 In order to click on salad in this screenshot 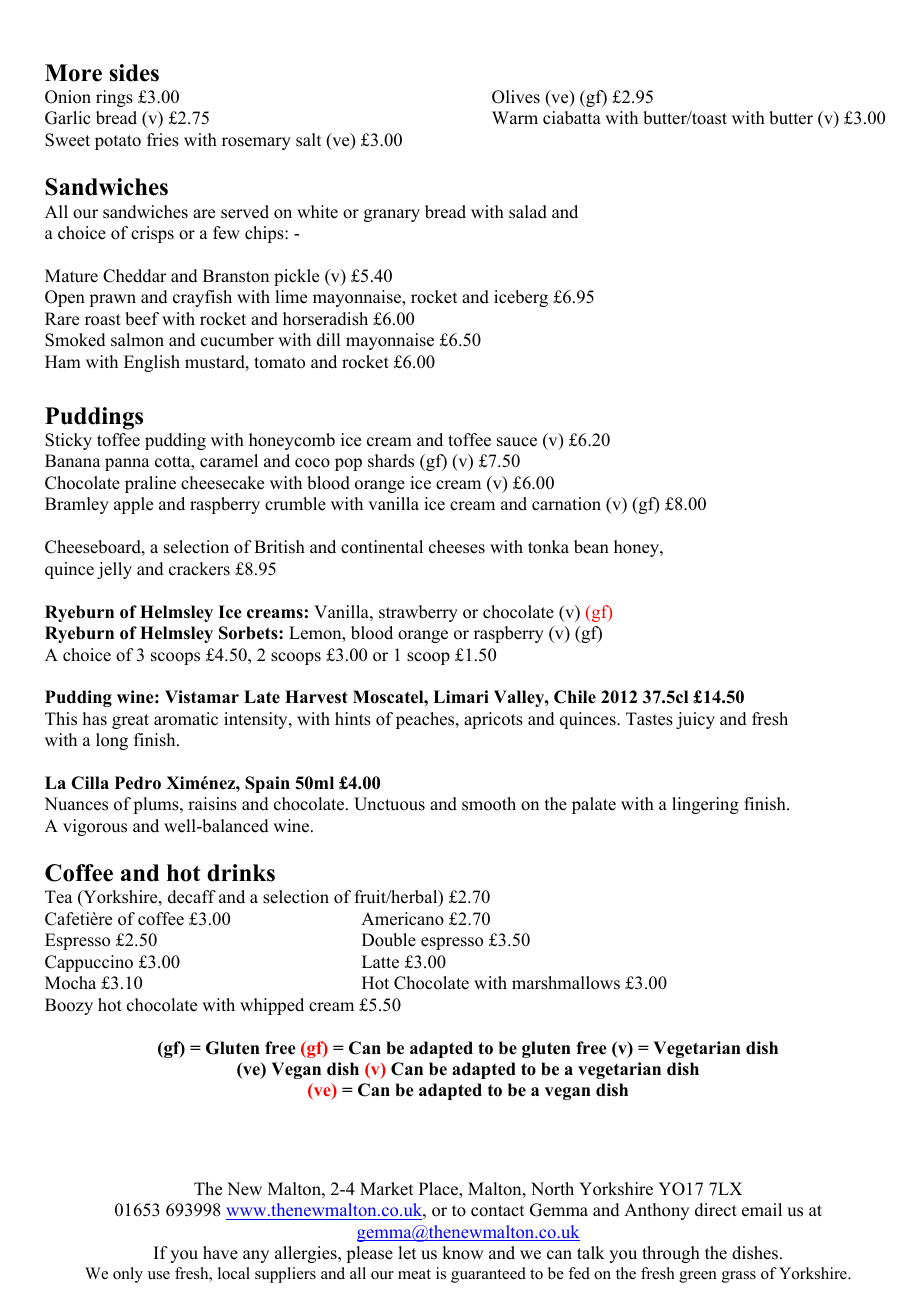, I will do `click(528, 212)`.
